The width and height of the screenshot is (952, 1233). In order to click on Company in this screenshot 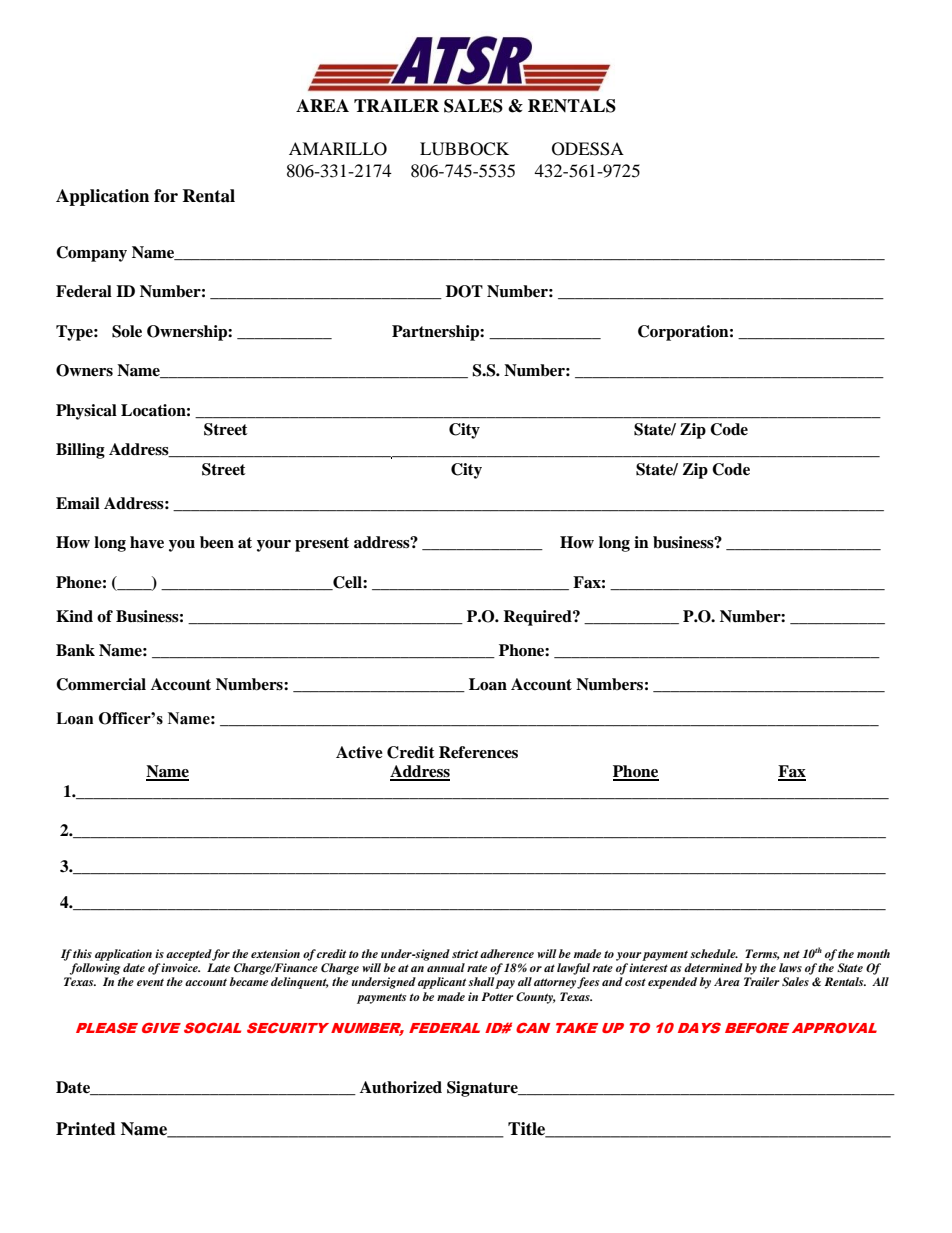, I will do `click(91, 254)`.
